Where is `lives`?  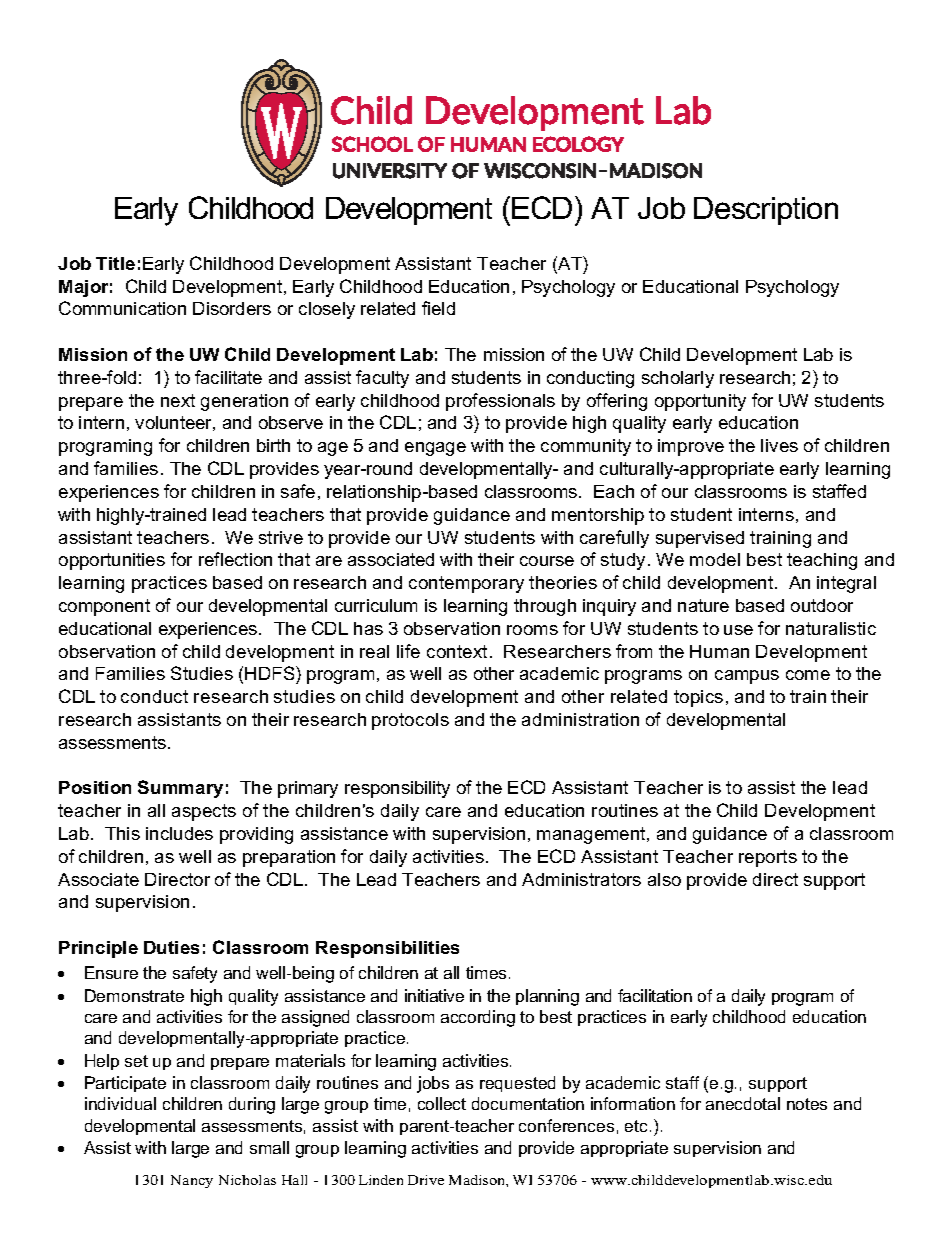 lives is located at coordinates (779, 445).
